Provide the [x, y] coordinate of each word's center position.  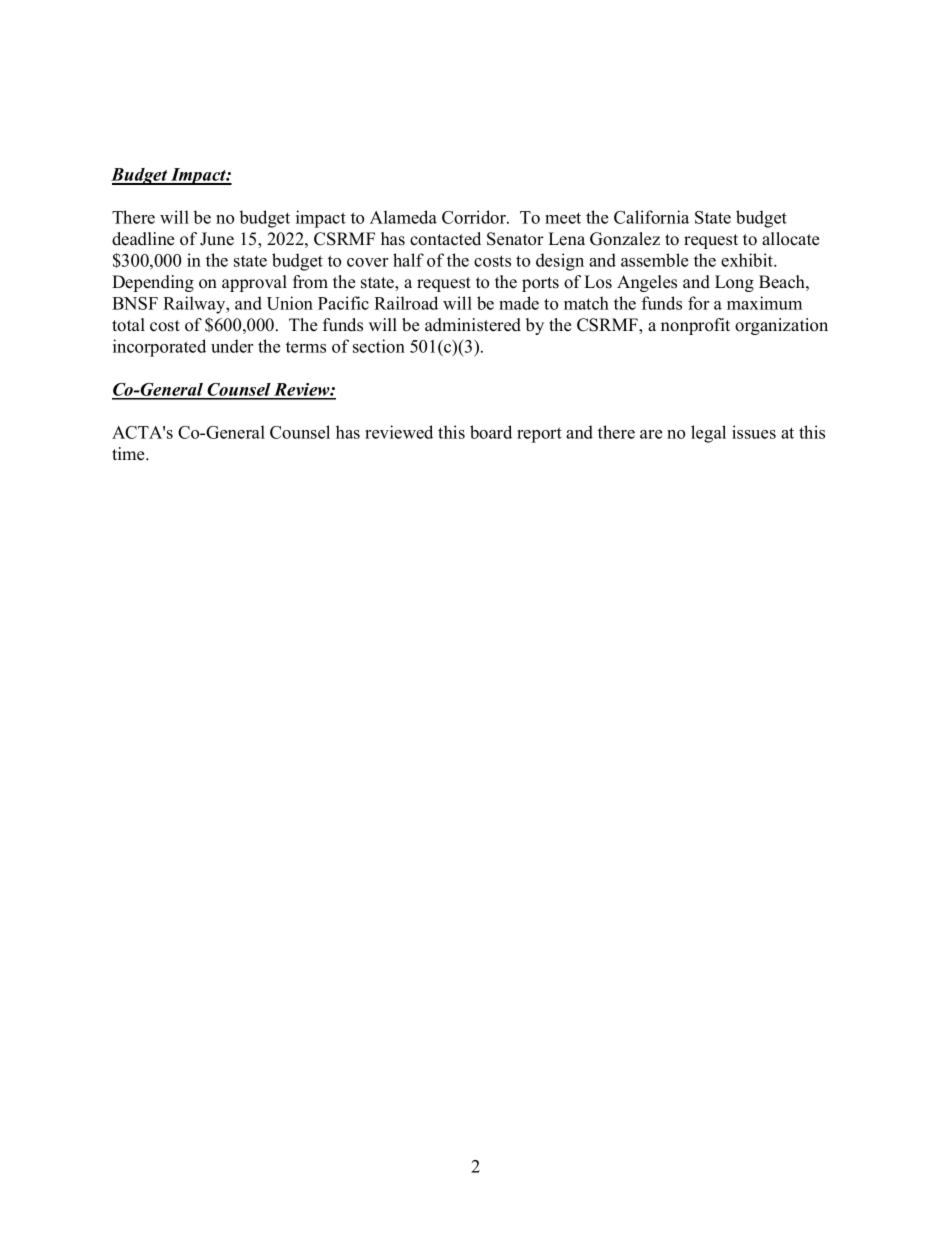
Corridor [475, 217]
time [129, 454]
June [217, 239]
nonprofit [695, 326]
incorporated [159, 348]
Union [290, 303]
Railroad [406, 303]
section [379, 346]
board [491, 432]
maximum [764, 303]
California [651, 217]
